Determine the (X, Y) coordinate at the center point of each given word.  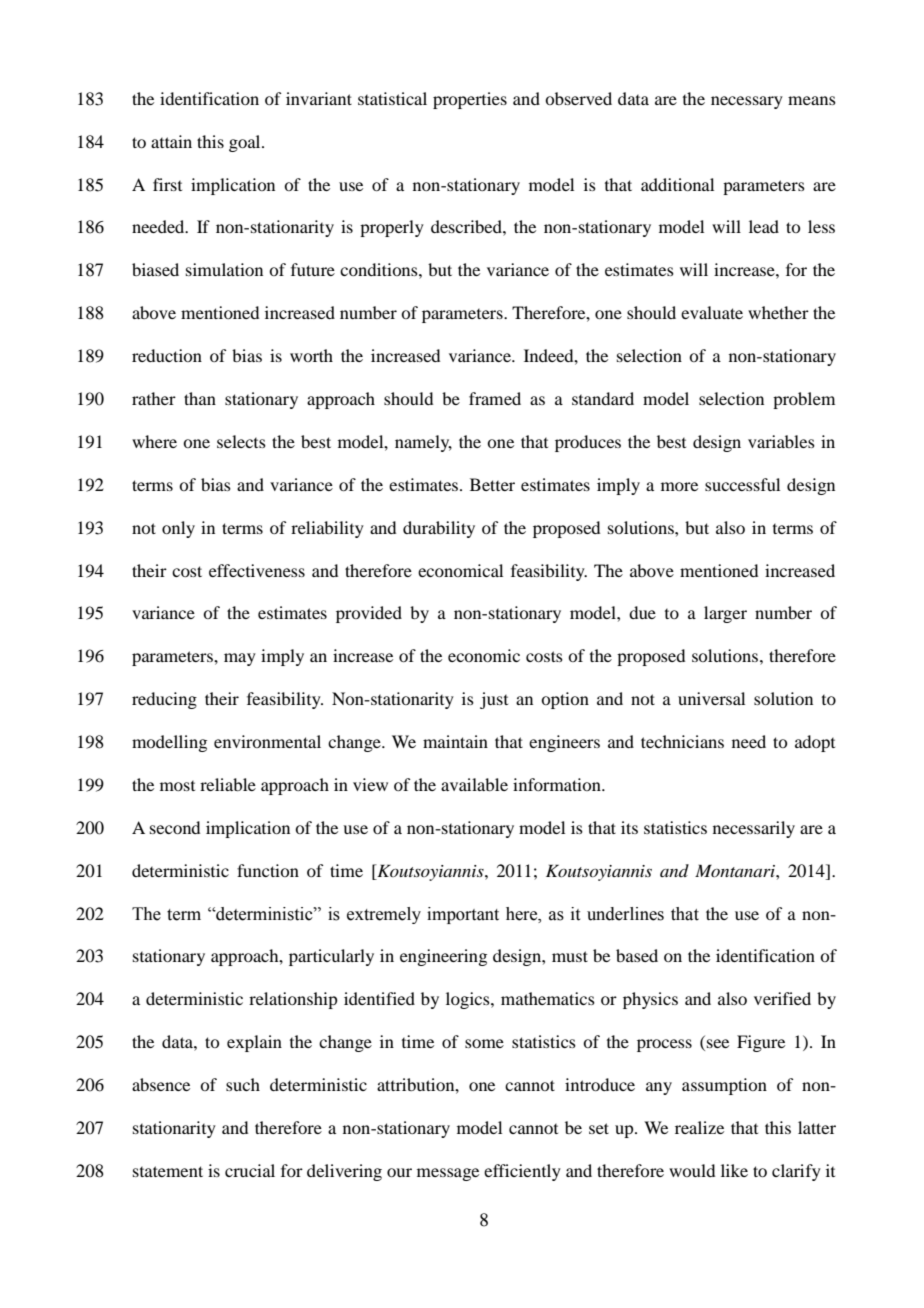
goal (246, 143)
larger (725, 614)
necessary (747, 102)
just (494, 700)
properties (470, 100)
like (734, 1170)
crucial (250, 1170)
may (240, 659)
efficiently (522, 1172)
